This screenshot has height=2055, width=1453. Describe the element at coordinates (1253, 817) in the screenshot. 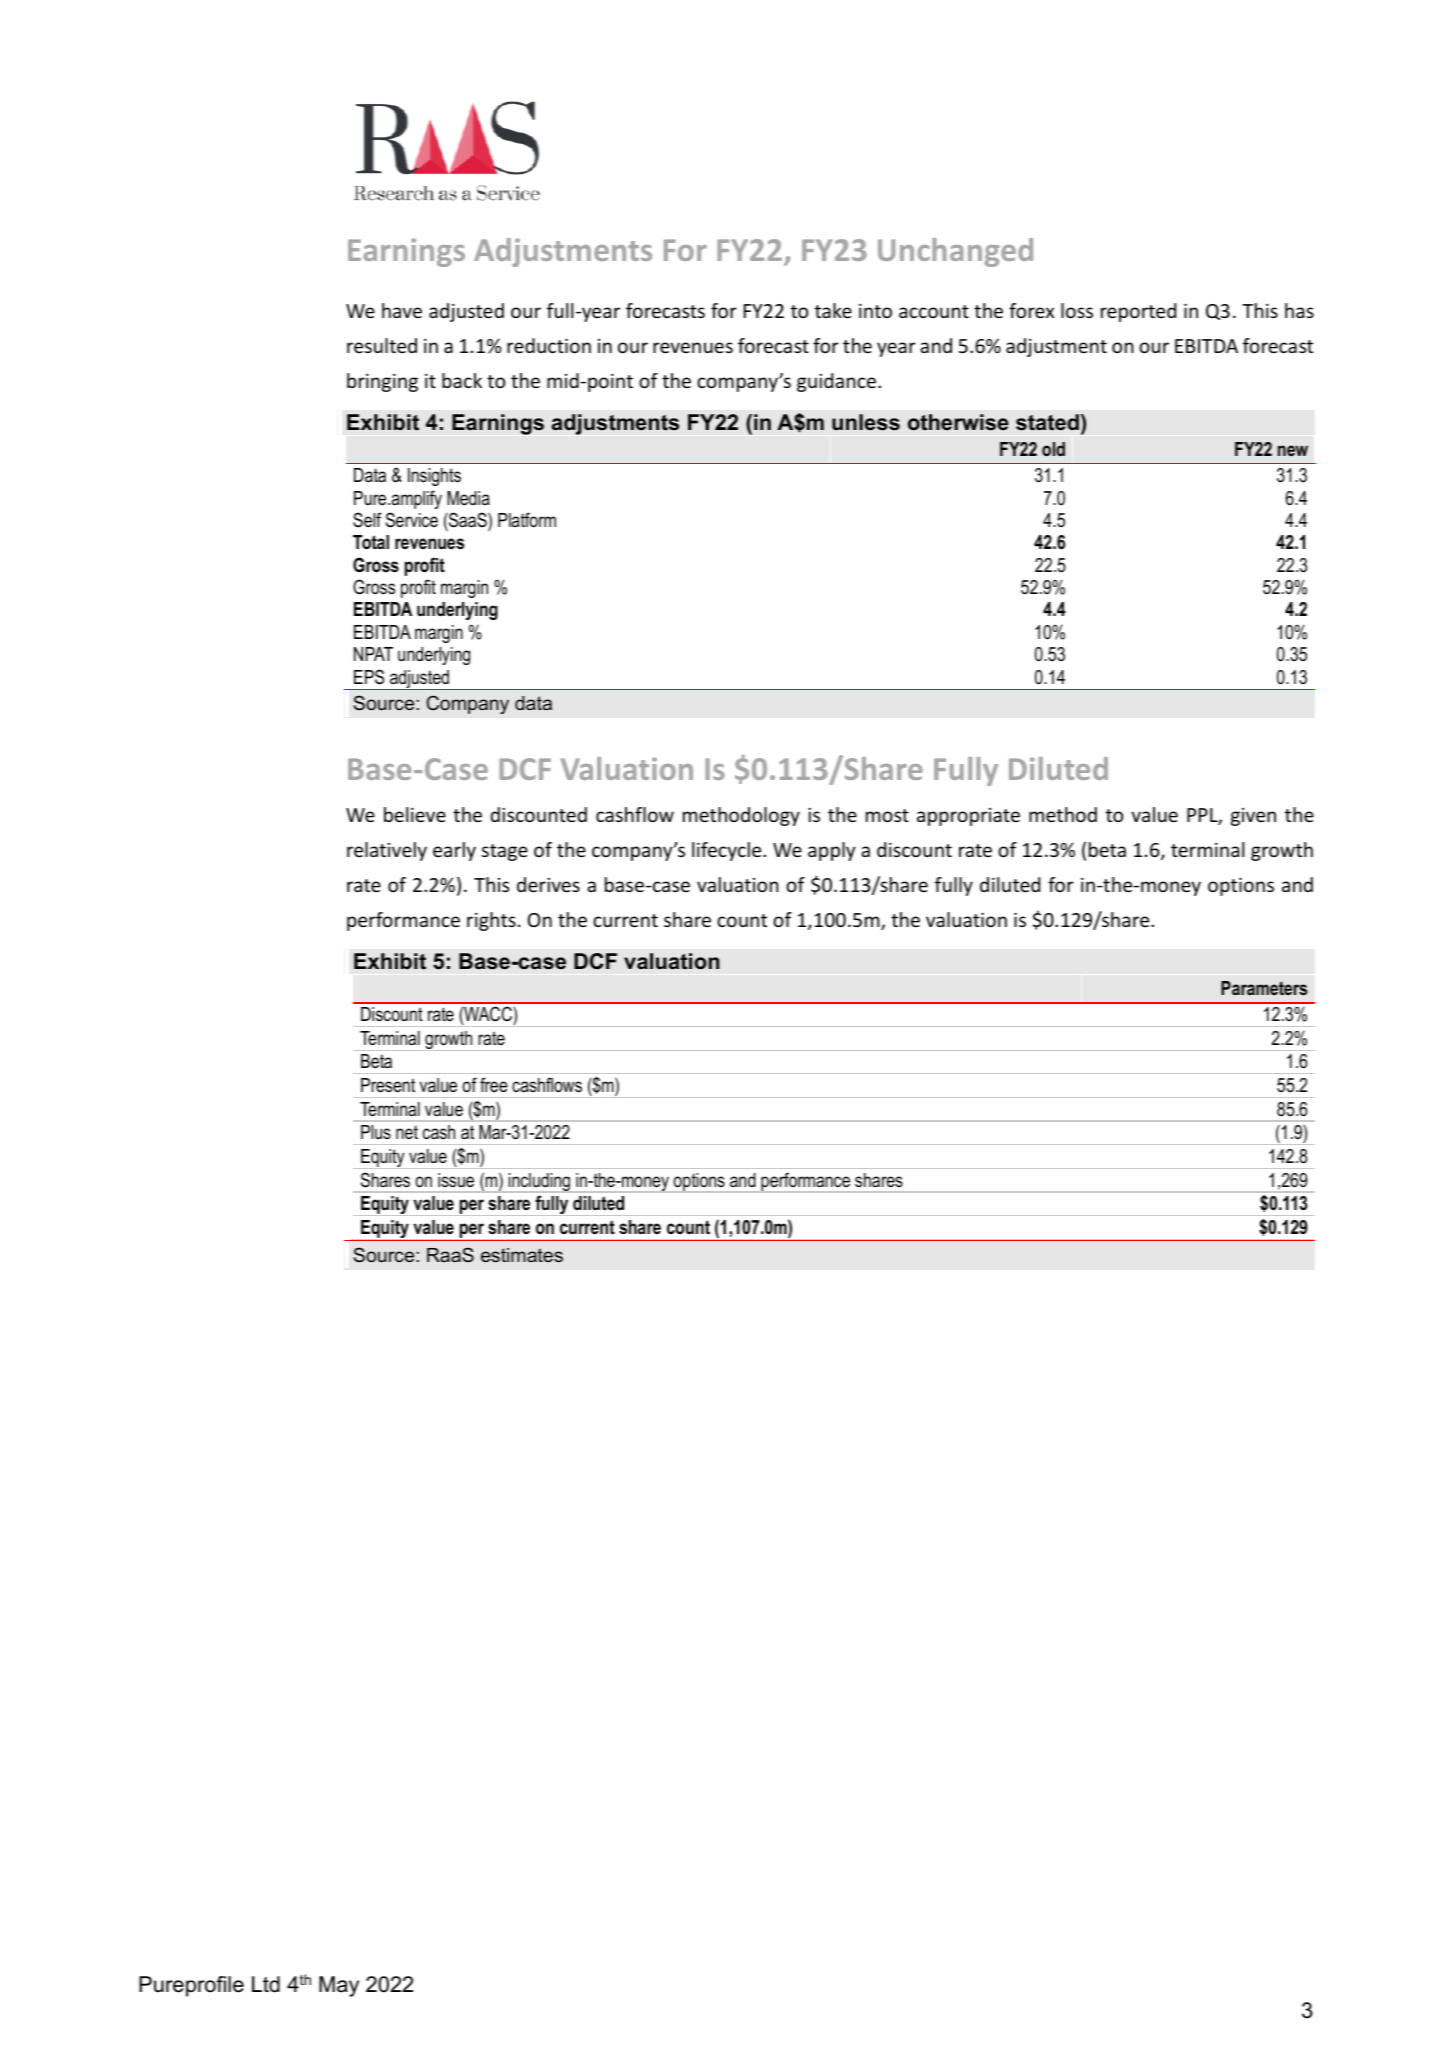

I see `given` at that location.
